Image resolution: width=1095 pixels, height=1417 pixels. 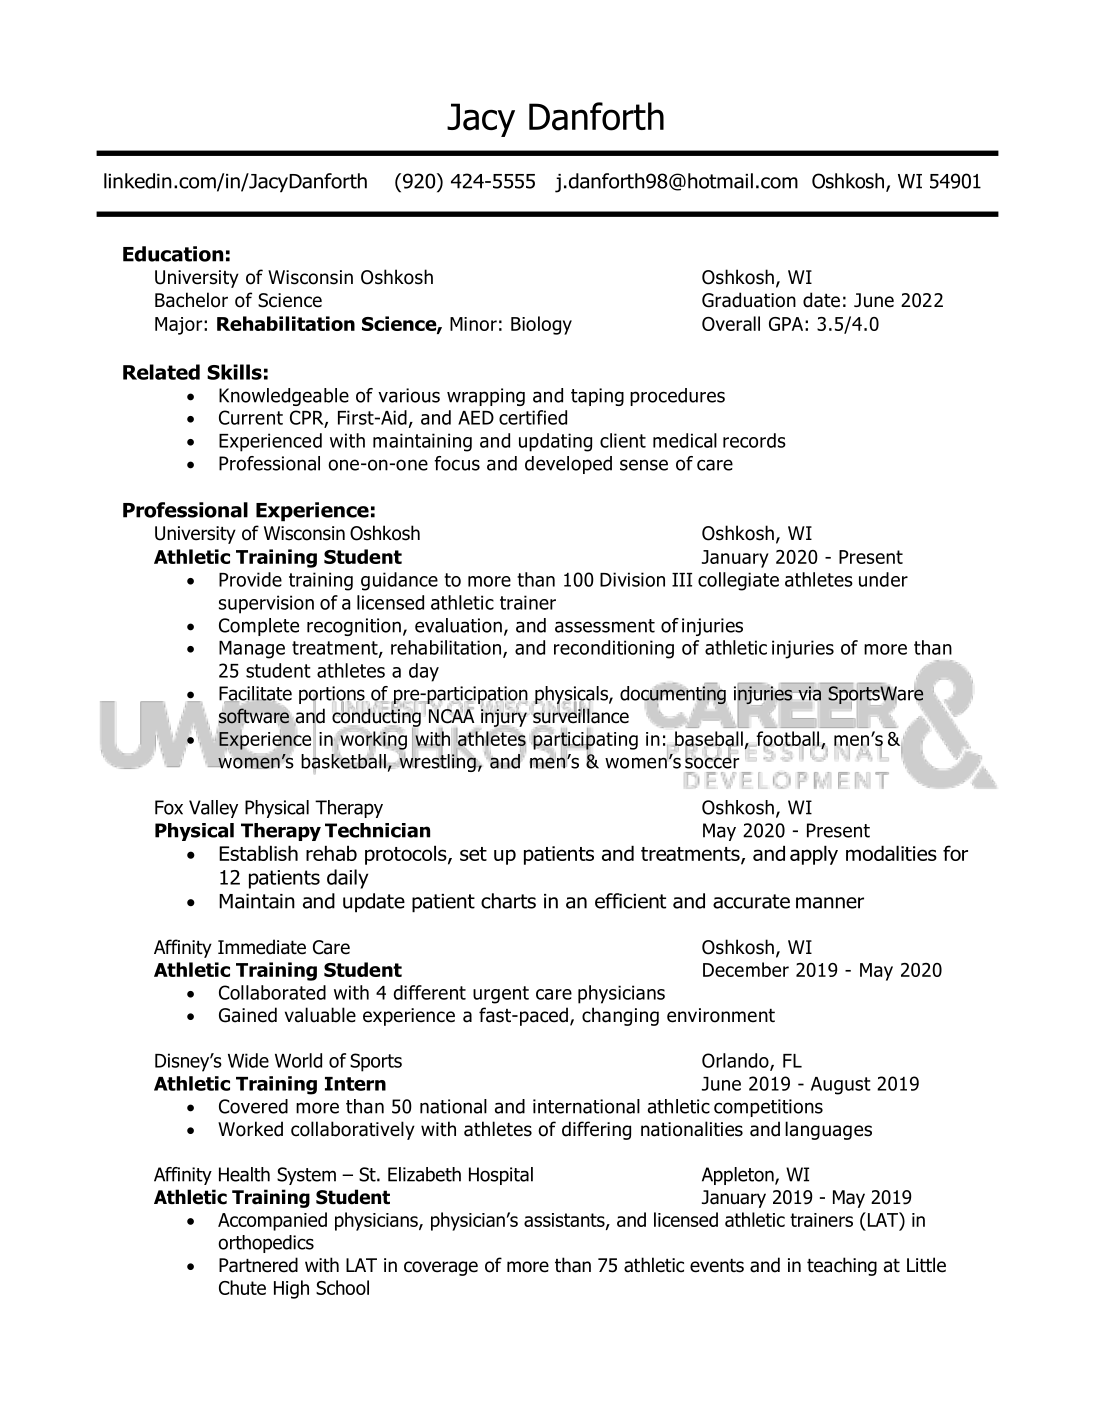 What do you see at coordinates (441, 1268) in the screenshot?
I see `coverage` at bounding box center [441, 1268].
